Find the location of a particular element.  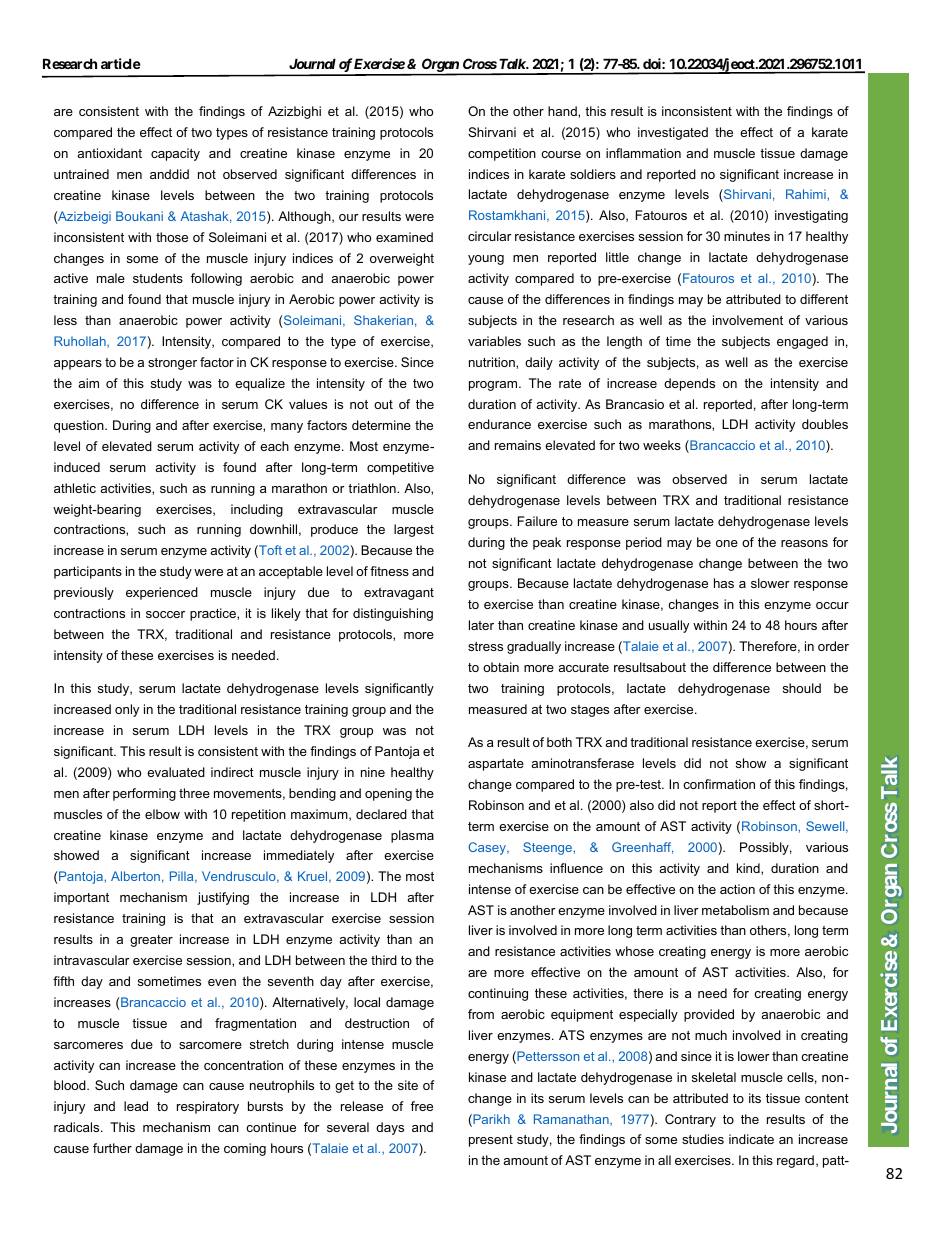

Casey is located at coordinates (488, 848).
